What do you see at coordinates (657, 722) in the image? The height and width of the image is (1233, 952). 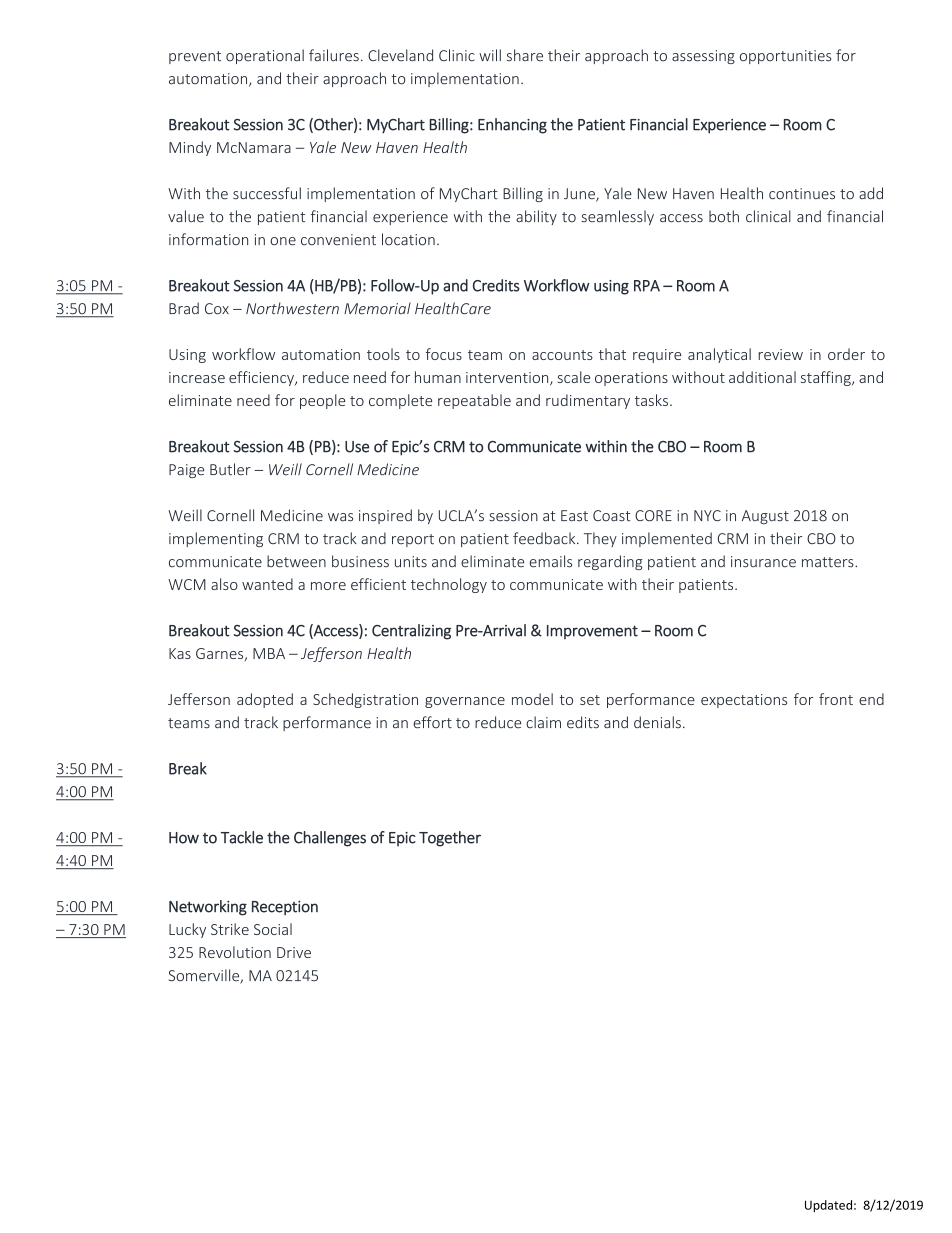 I see `denials` at bounding box center [657, 722].
